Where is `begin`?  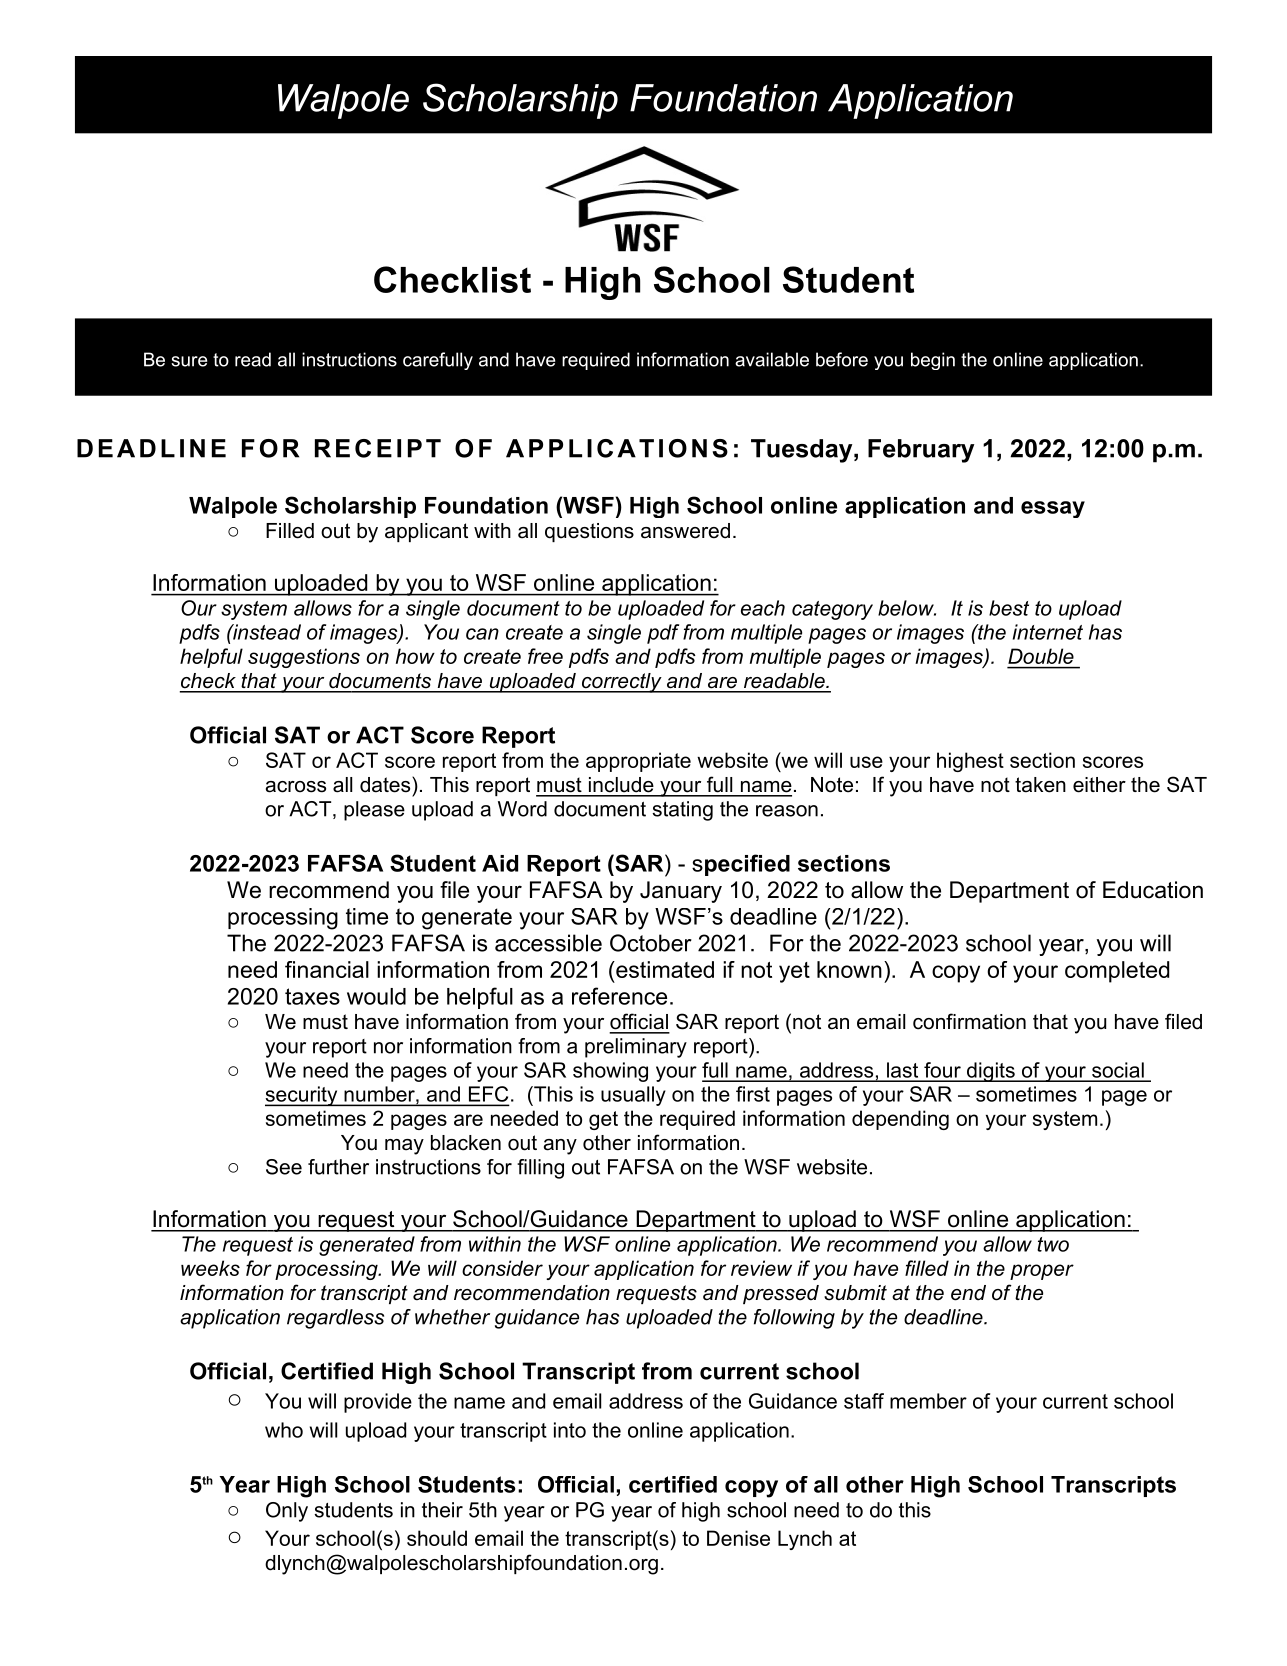
begin is located at coordinates (933, 361).
